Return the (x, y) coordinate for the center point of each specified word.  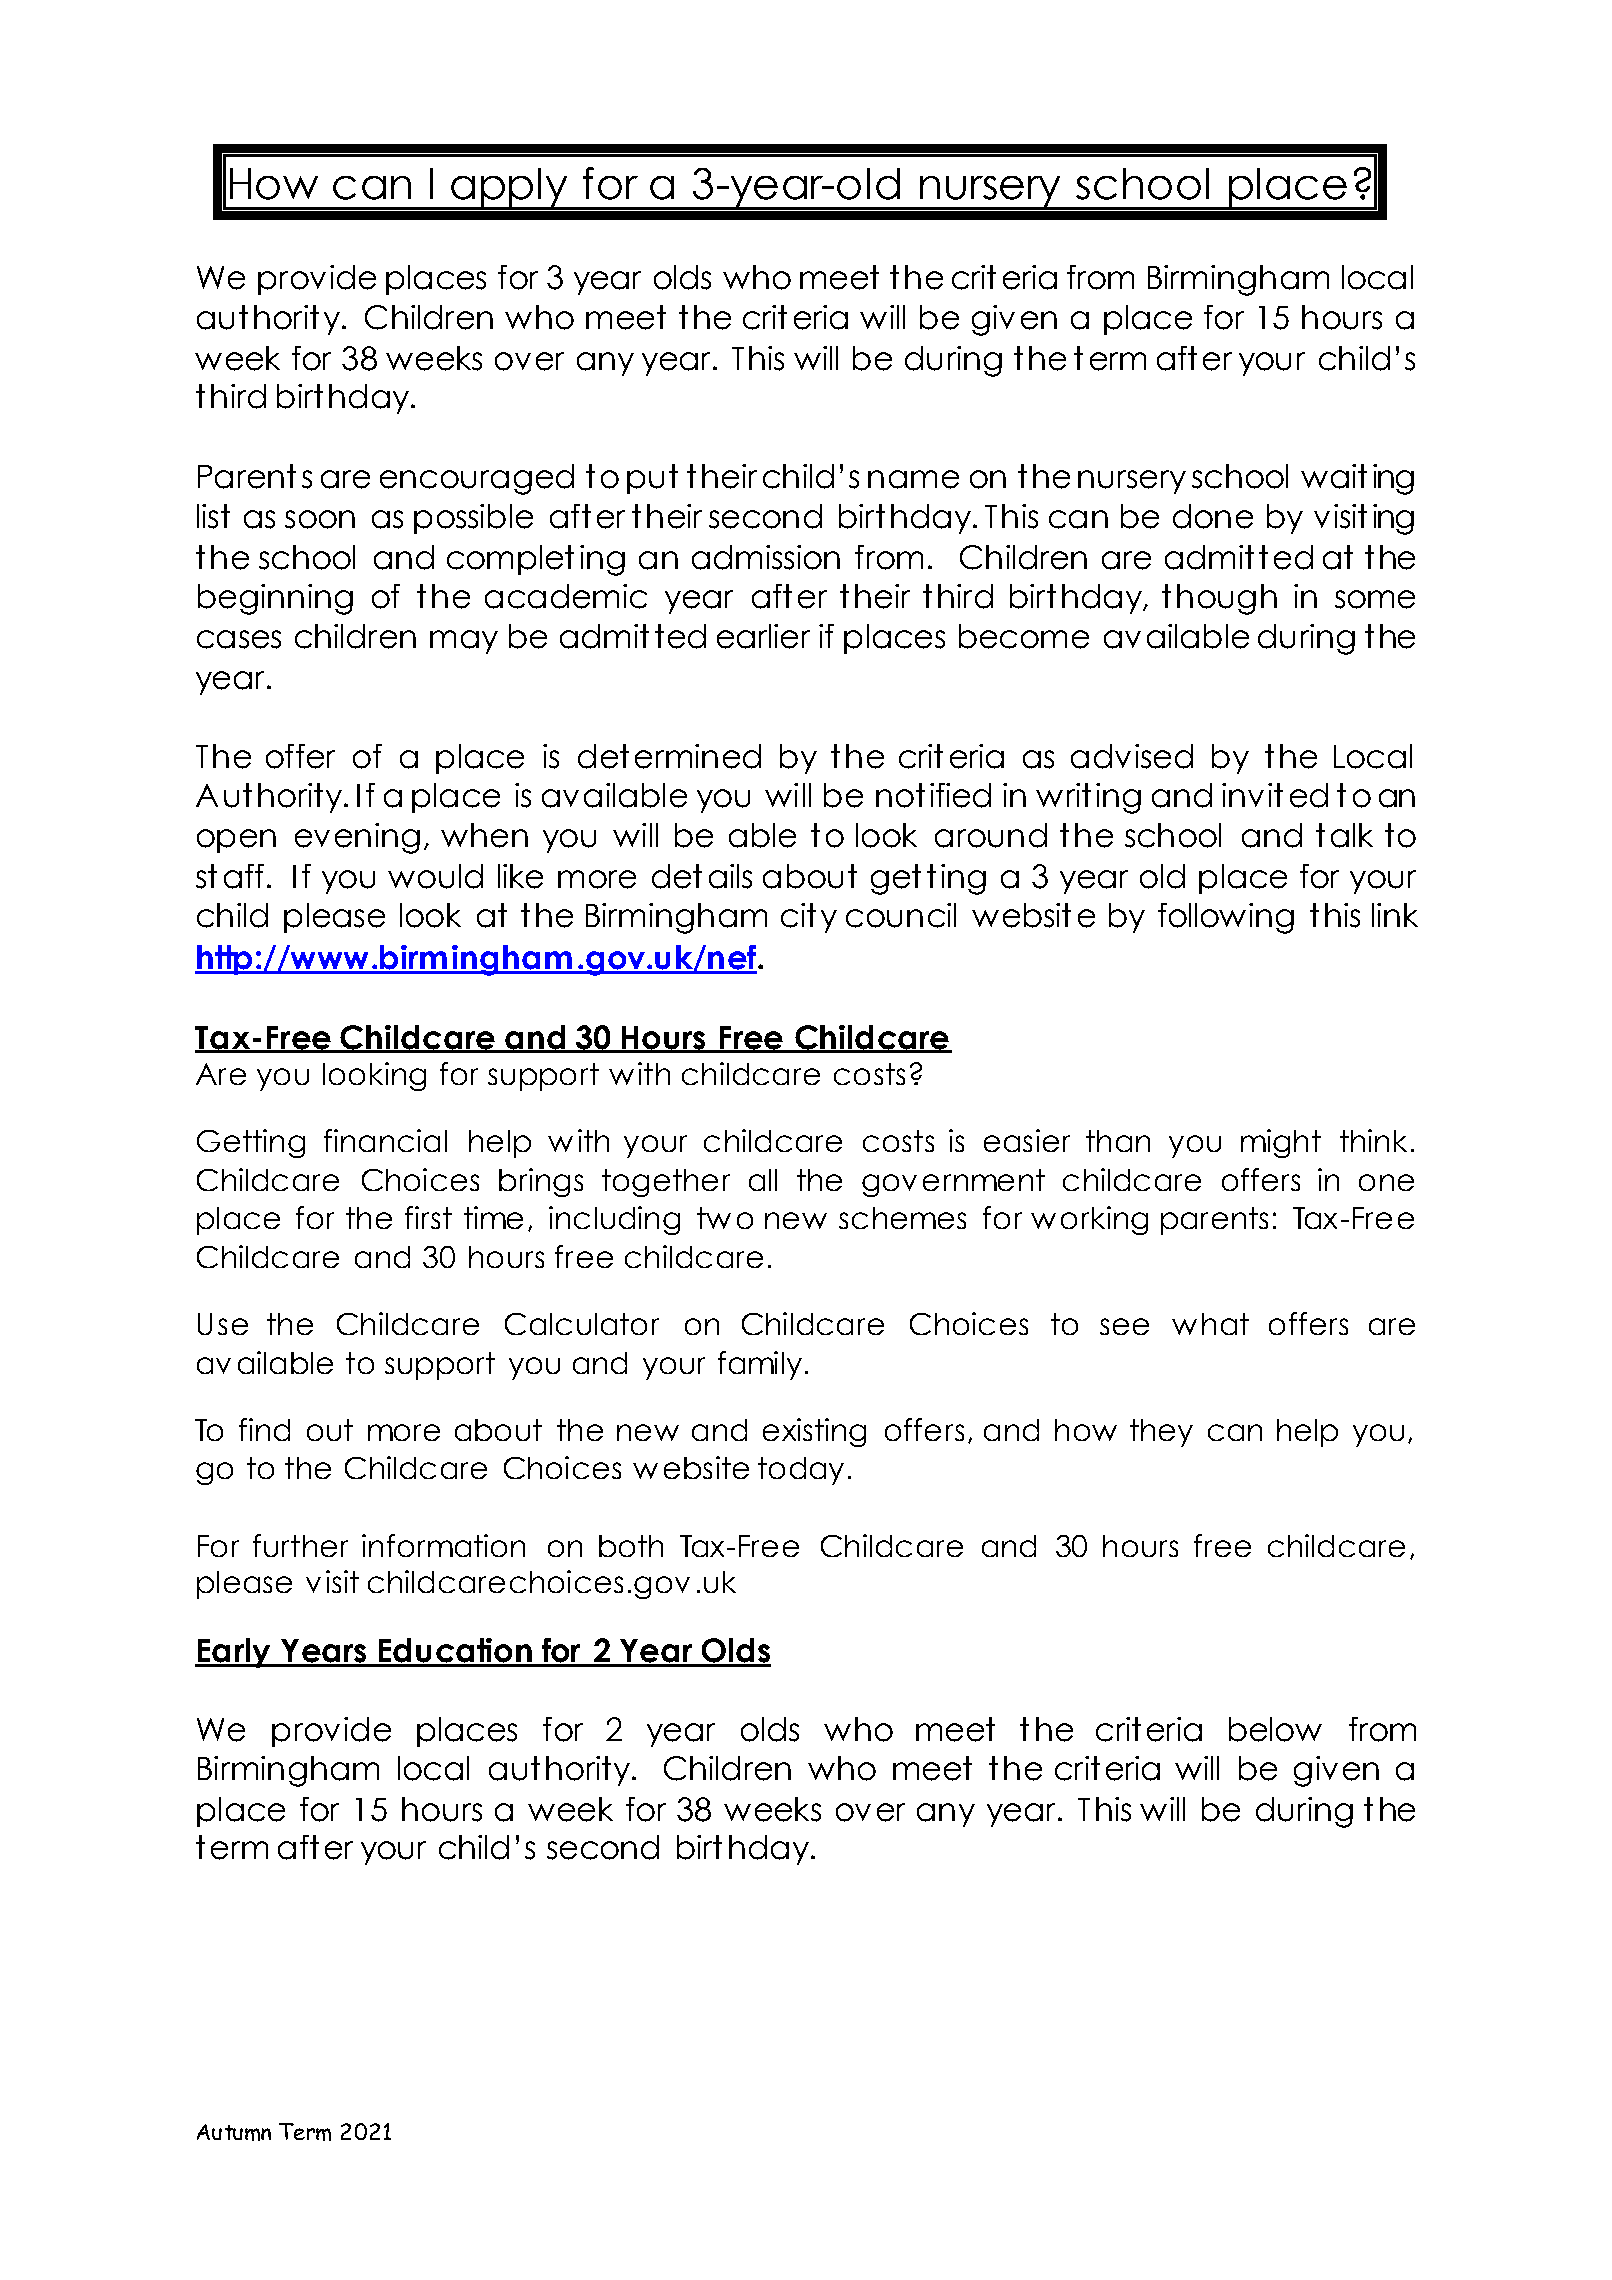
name (913, 479)
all (763, 1180)
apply (509, 189)
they (1161, 1433)
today (801, 1471)
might (1281, 1143)
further (300, 1545)
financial (385, 1140)
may (464, 642)
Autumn (234, 2132)
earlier (763, 636)
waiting (1357, 479)
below (1275, 1729)
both (631, 1546)
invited (1275, 795)
